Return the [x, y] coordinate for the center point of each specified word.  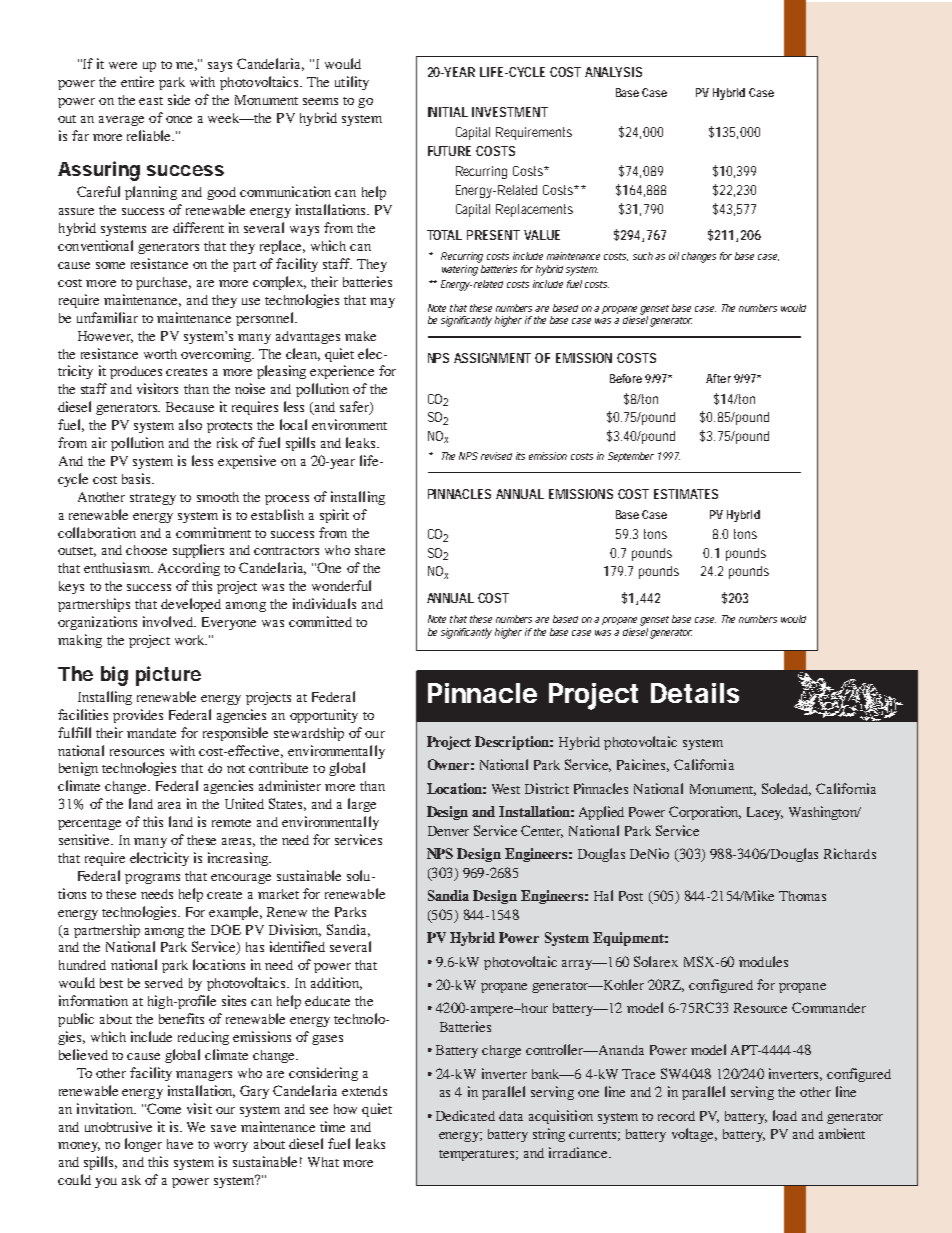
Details [695, 693]
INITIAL [448, 112]
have [180, 1144]
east [151, 101]
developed [191, 605]
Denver [448, 831]
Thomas [802, 896]
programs [152, 879]
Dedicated [465, 1115]
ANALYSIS [613, 72]
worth [160, 354]
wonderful [341, 585]
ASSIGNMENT [492, 358]
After [718, 378]
